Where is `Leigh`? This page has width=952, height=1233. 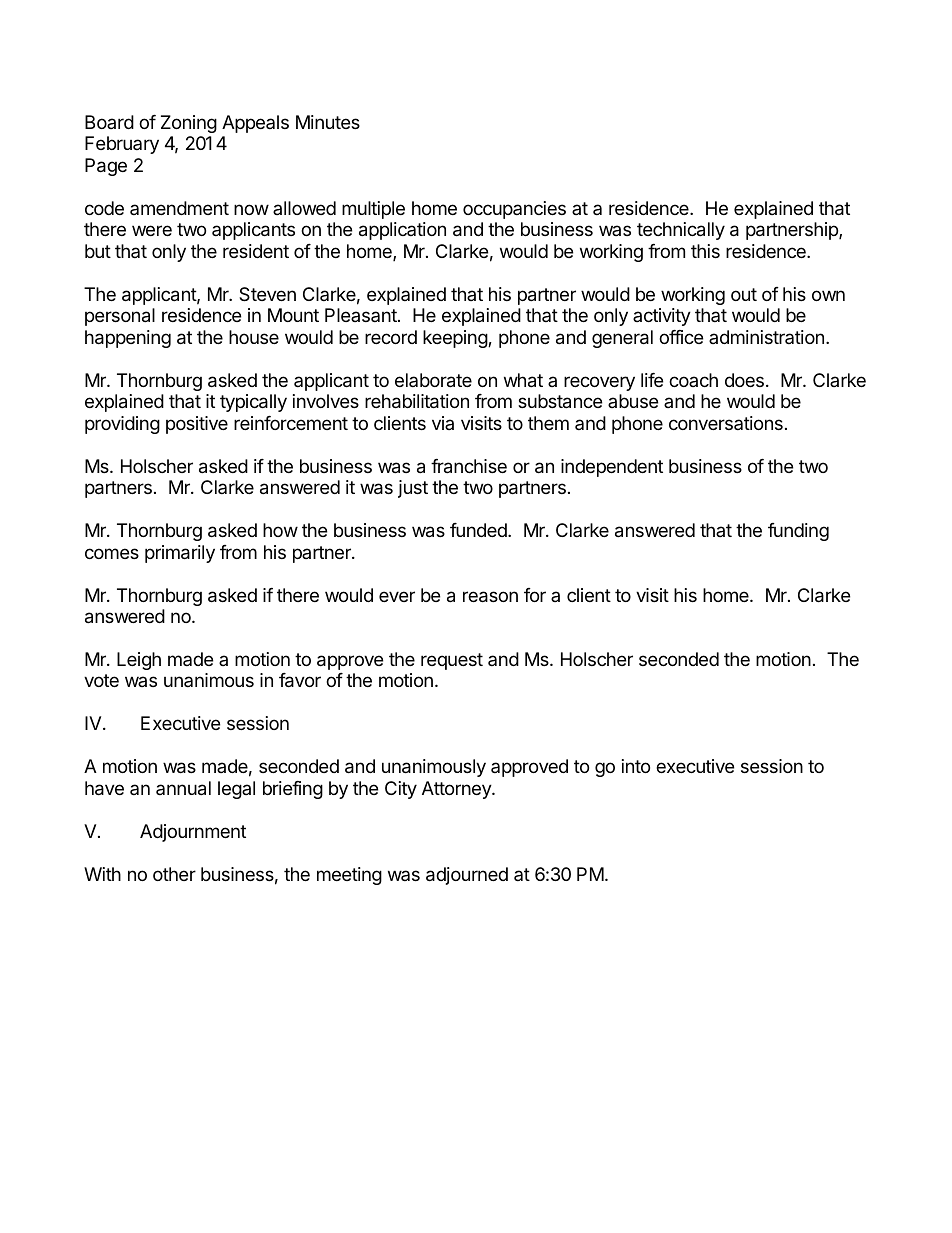 Leigh is located at coordinates (139, 661).
